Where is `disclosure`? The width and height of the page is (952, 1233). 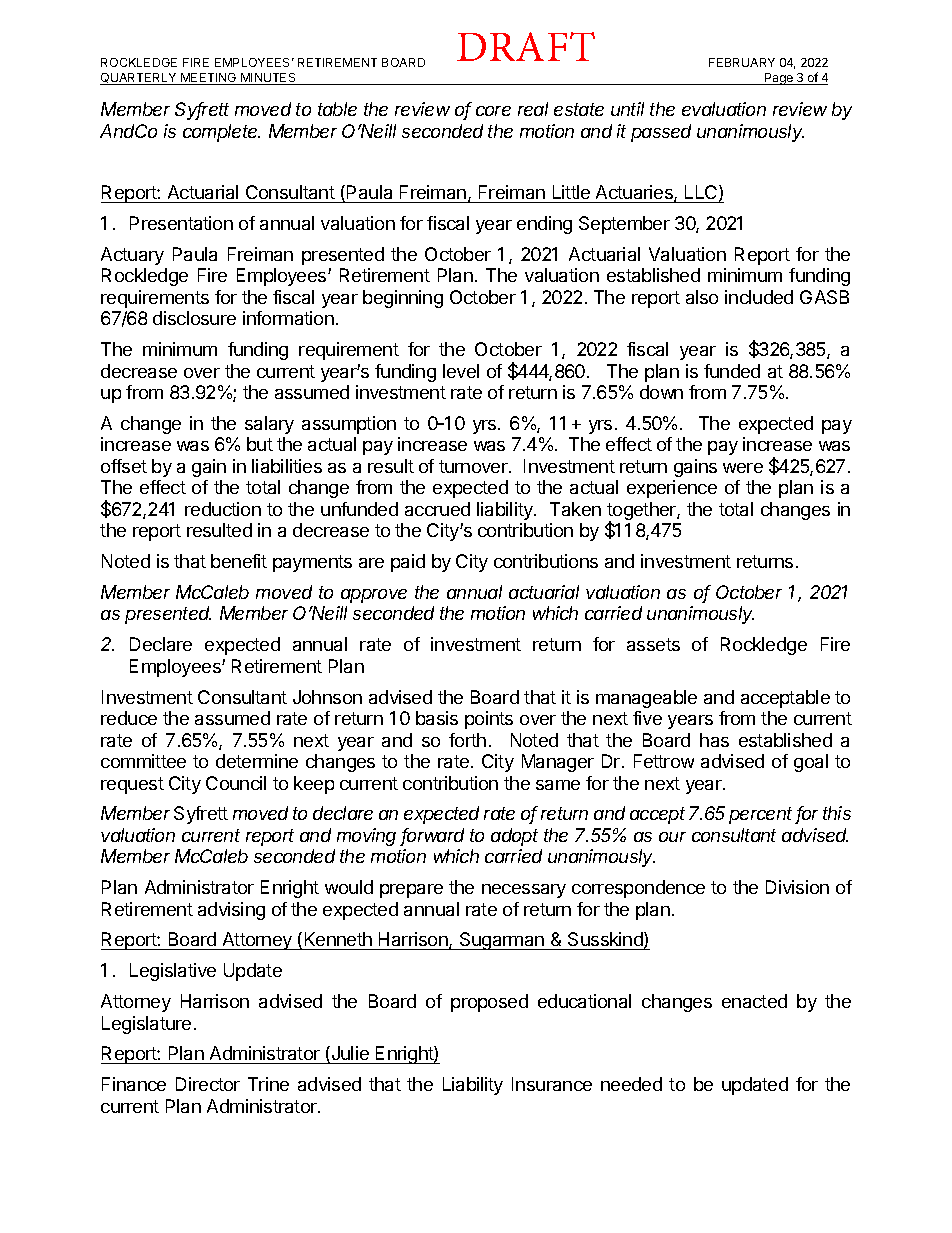 disclosure is located at coordinates (194, 318).
